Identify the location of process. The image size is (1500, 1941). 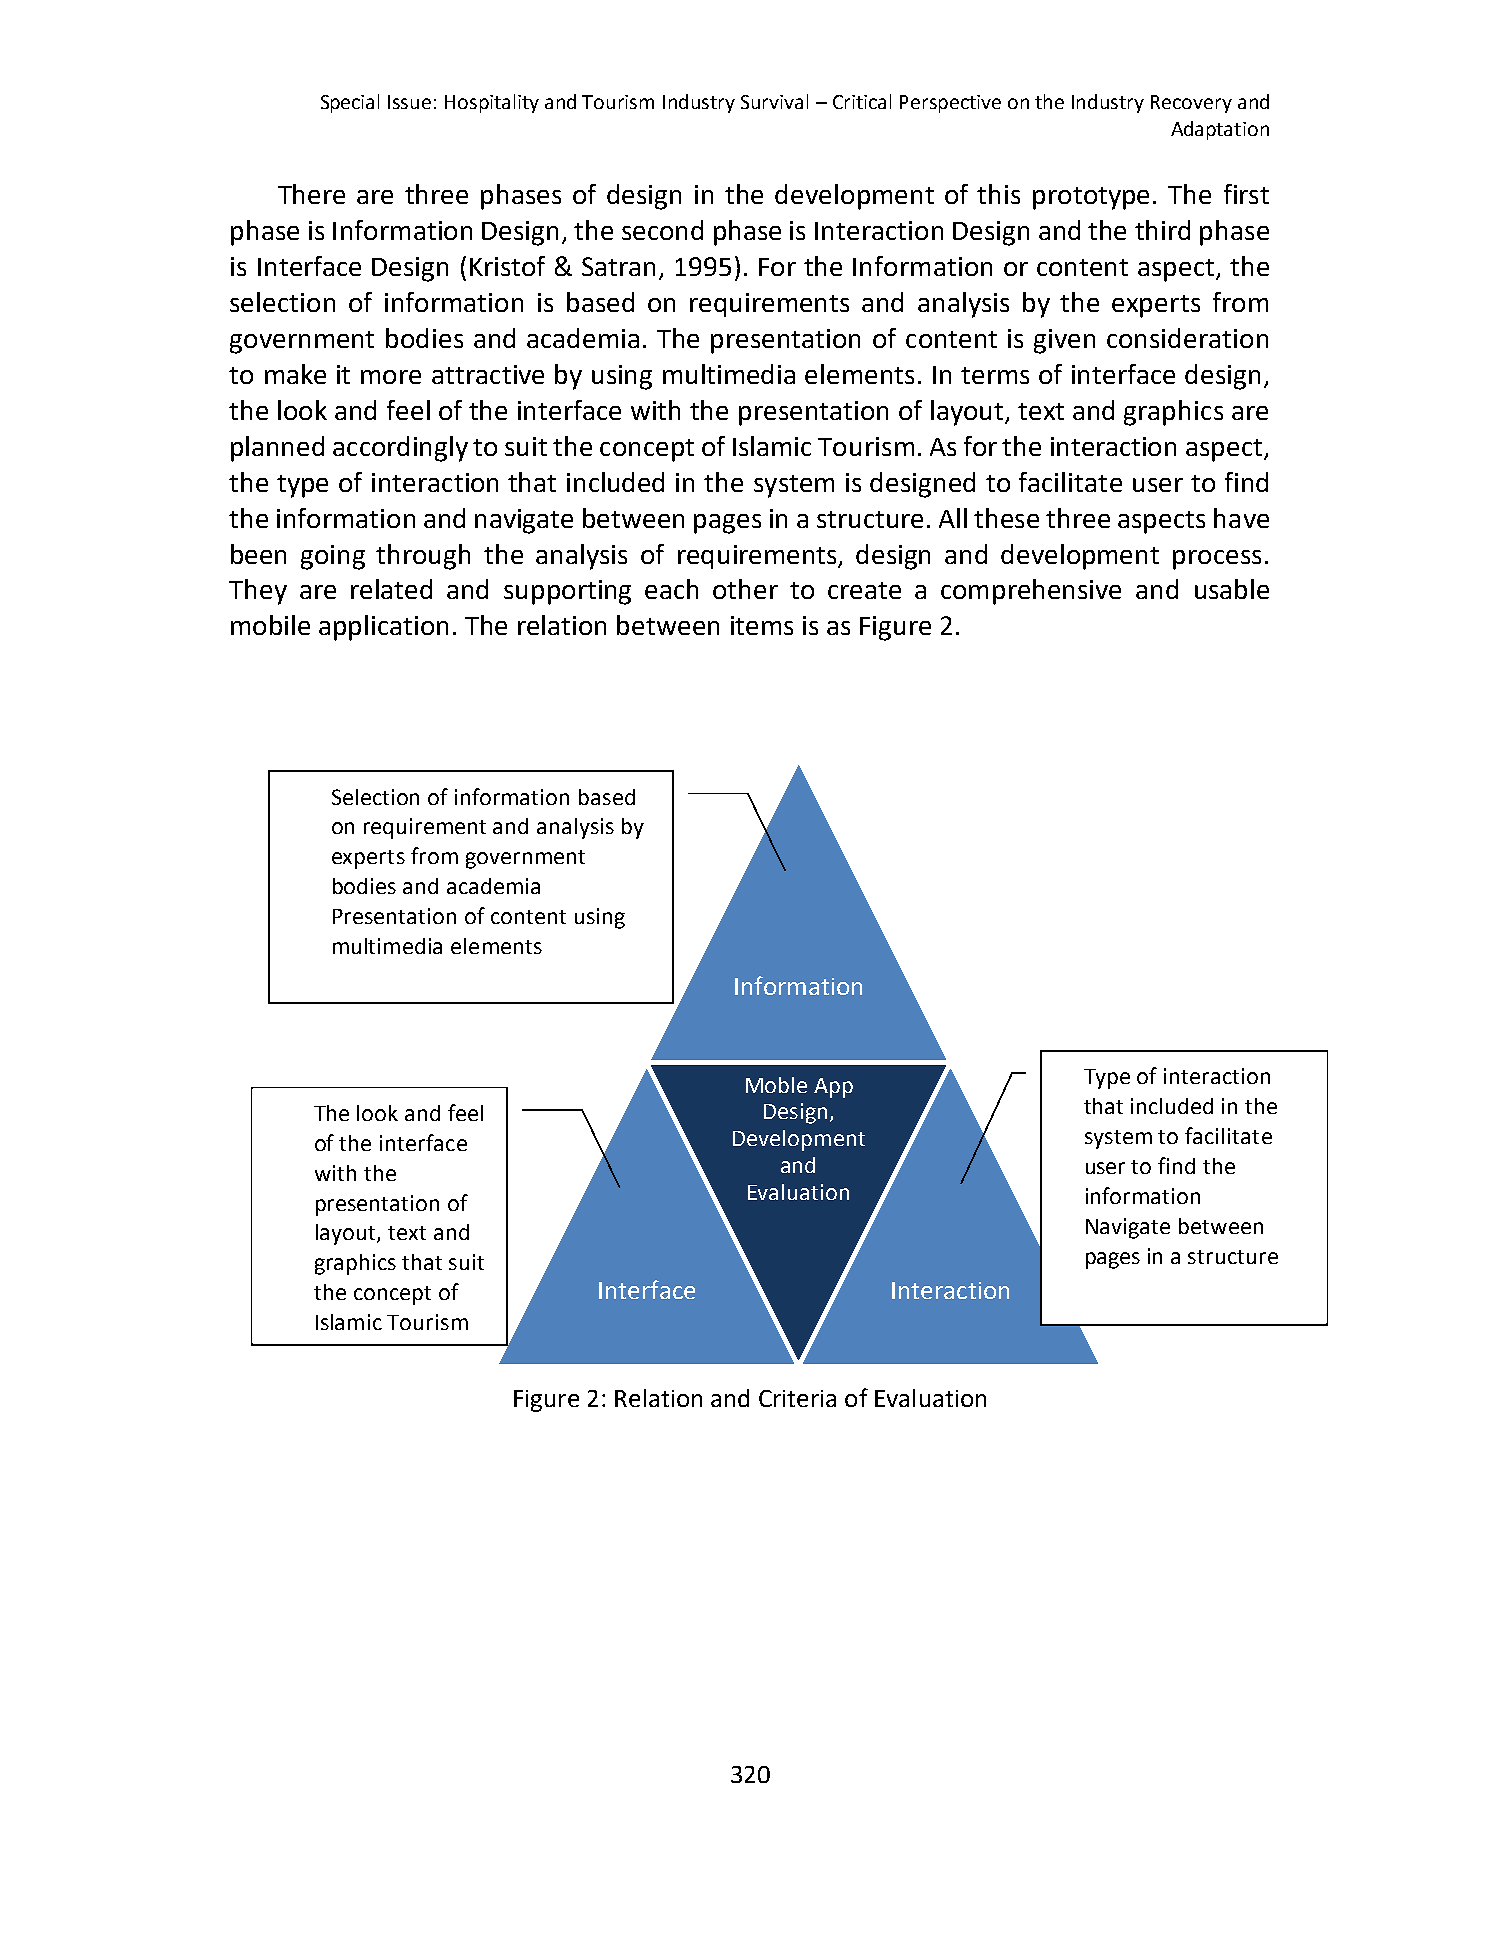
(1217, 560).
